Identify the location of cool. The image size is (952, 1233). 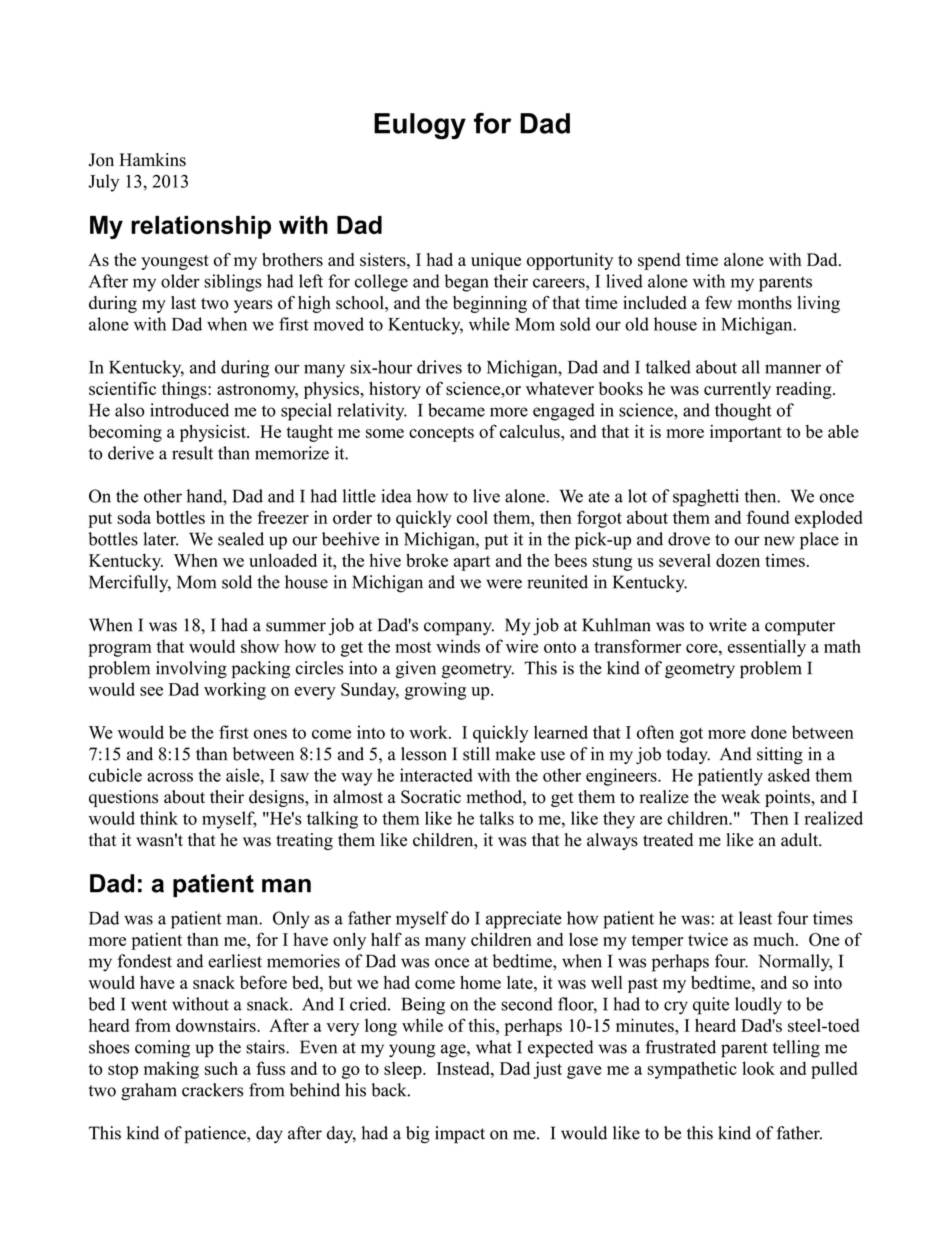
(472, 517).
